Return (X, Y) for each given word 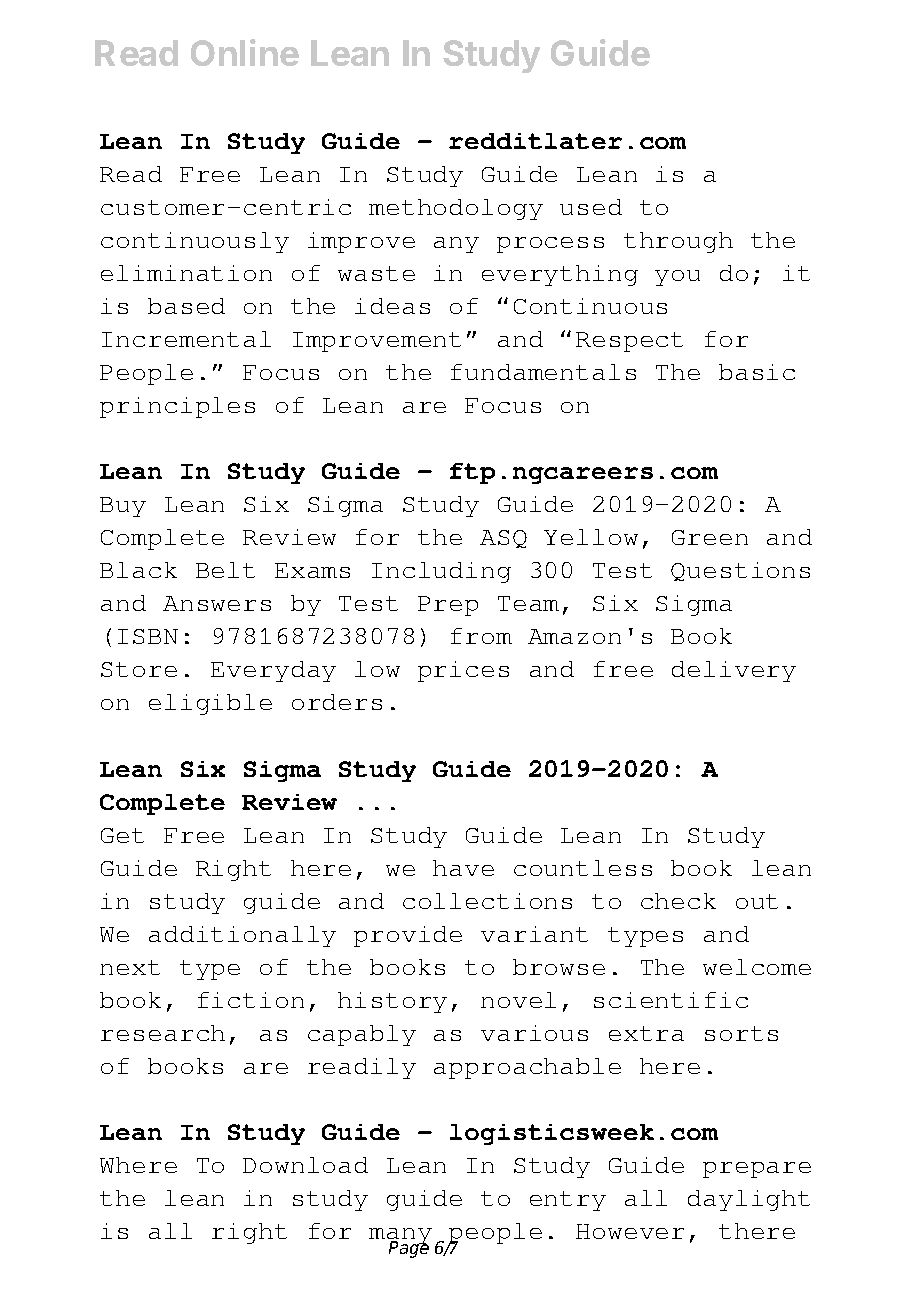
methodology (456, 209)
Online (245, 52)
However (630, 1231)
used (591, 207)
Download (305, 1165)
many (400, 1237)
